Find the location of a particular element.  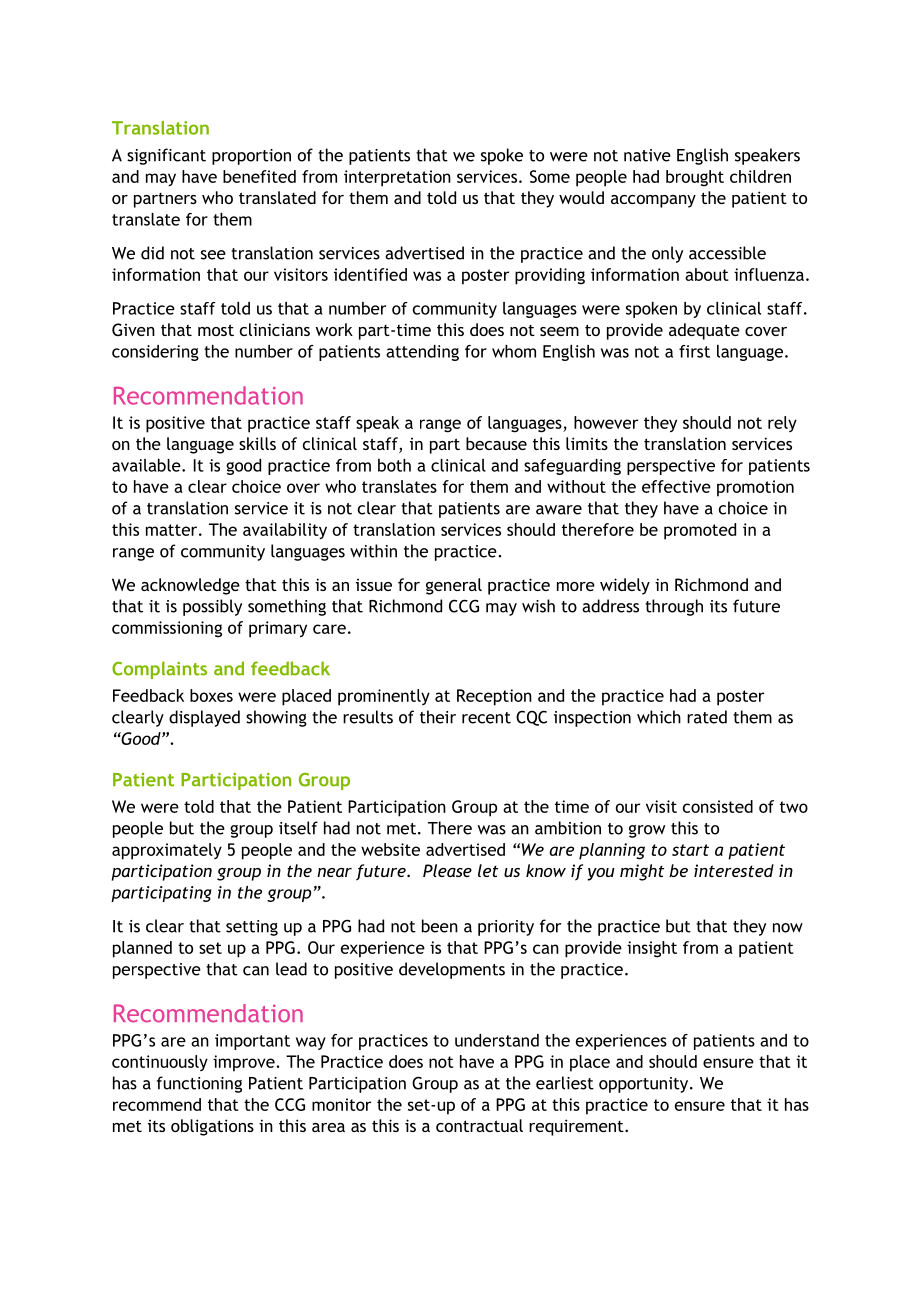

interpretation is located at coordinates (397, 178).
